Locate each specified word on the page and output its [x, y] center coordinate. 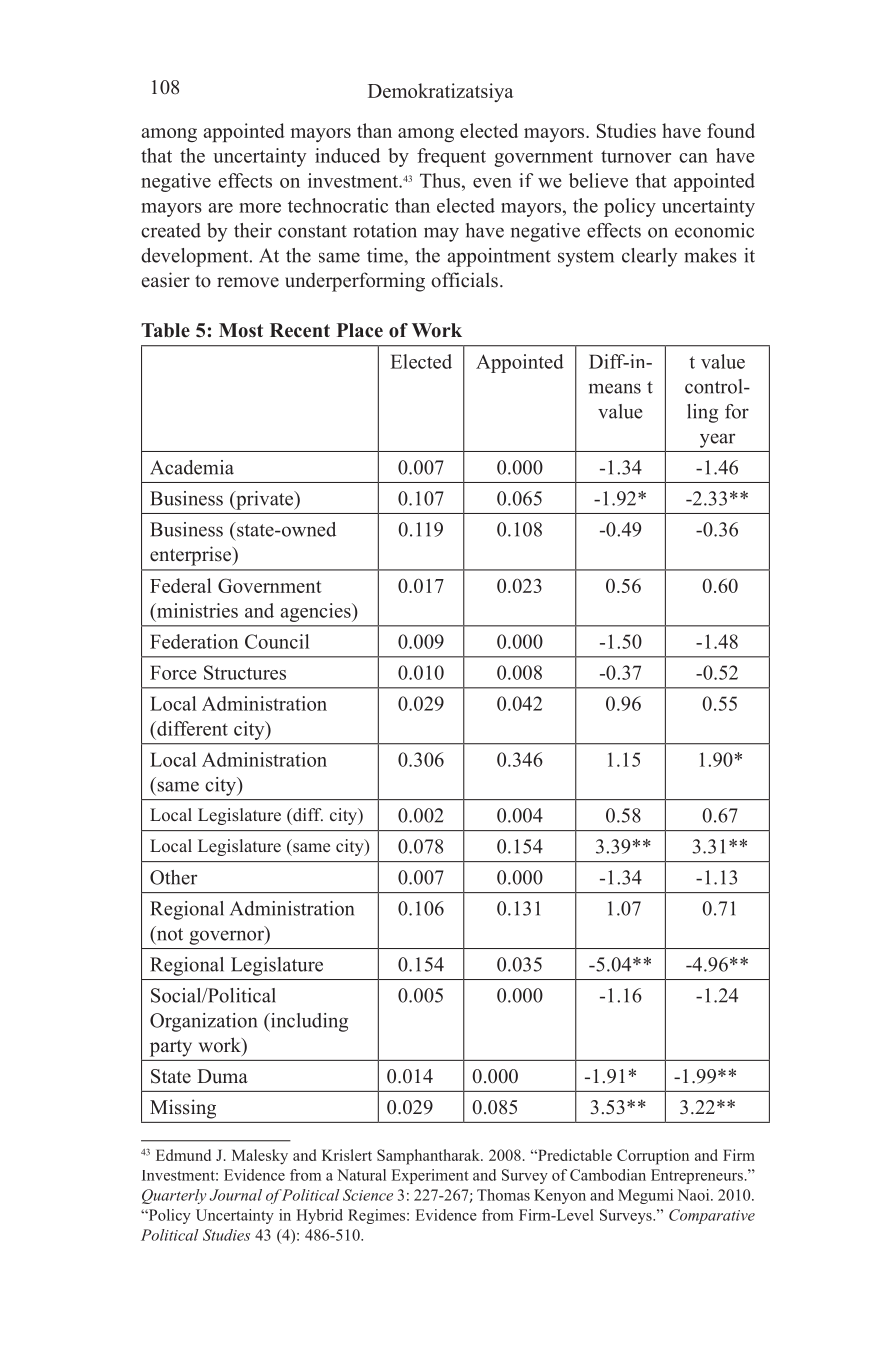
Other [173, 877]
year [717, 440]
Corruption [653, 1157]
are [220, 208]
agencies [316, 612]
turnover [636, 156]
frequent [451, 157]
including [308, 1022]
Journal [235, 1195]
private [265, 500]
